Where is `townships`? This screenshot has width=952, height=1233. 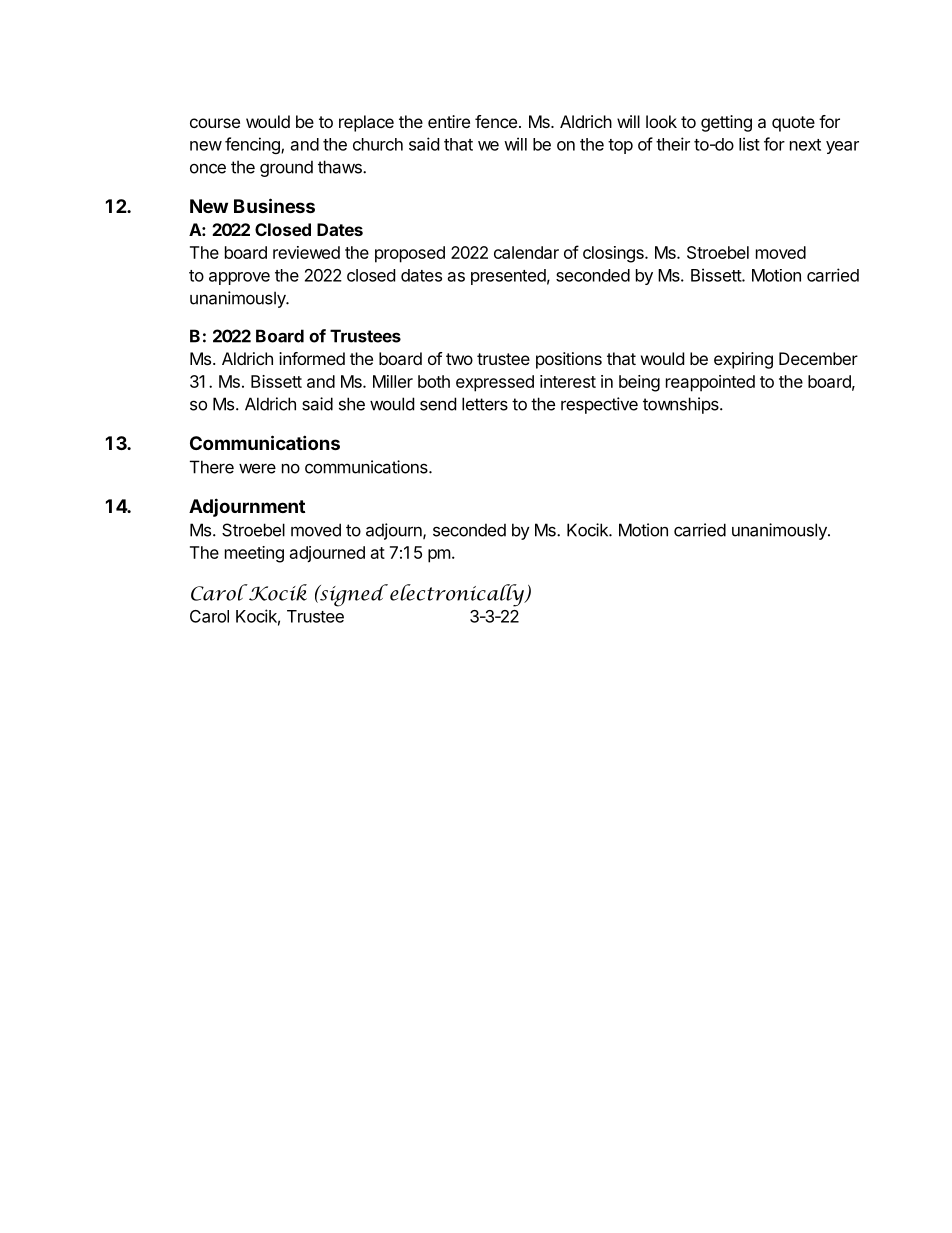
townships is located at coordinates (682, 405).
